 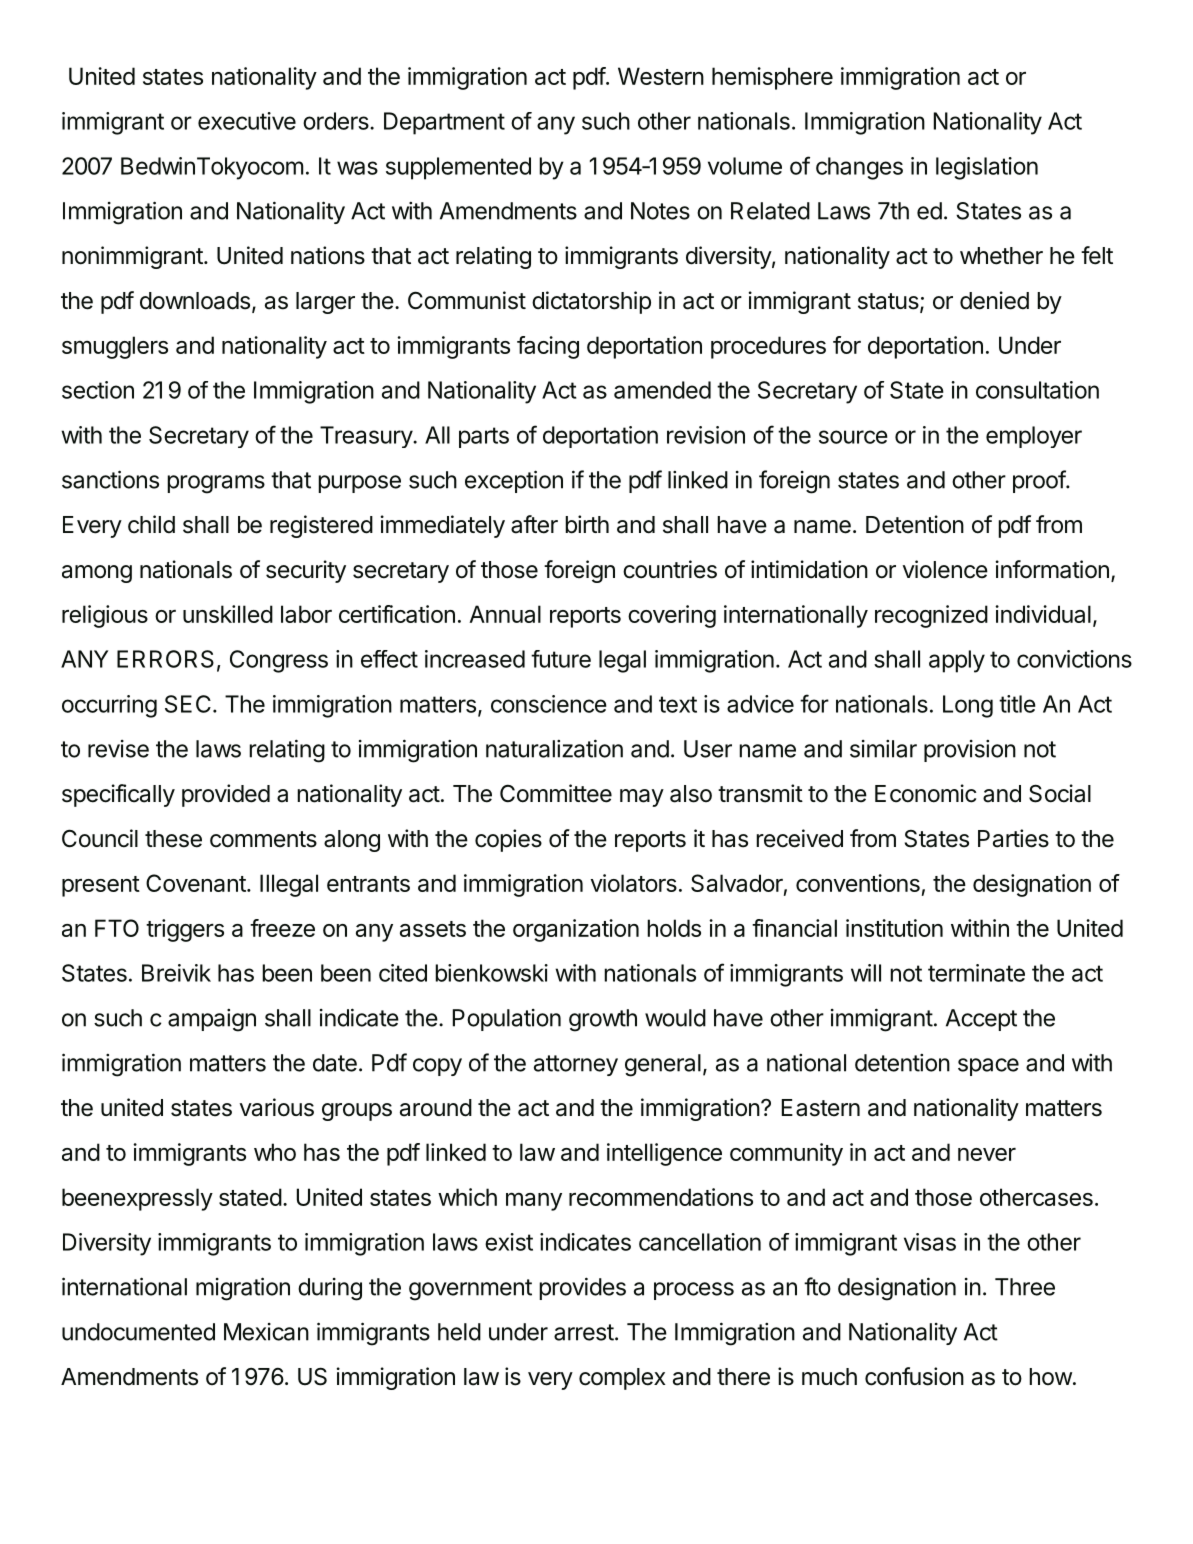 What do you see at coordinates (247, 121) in the screenshot?
I see `executive` at bounding box center [247, 121].
